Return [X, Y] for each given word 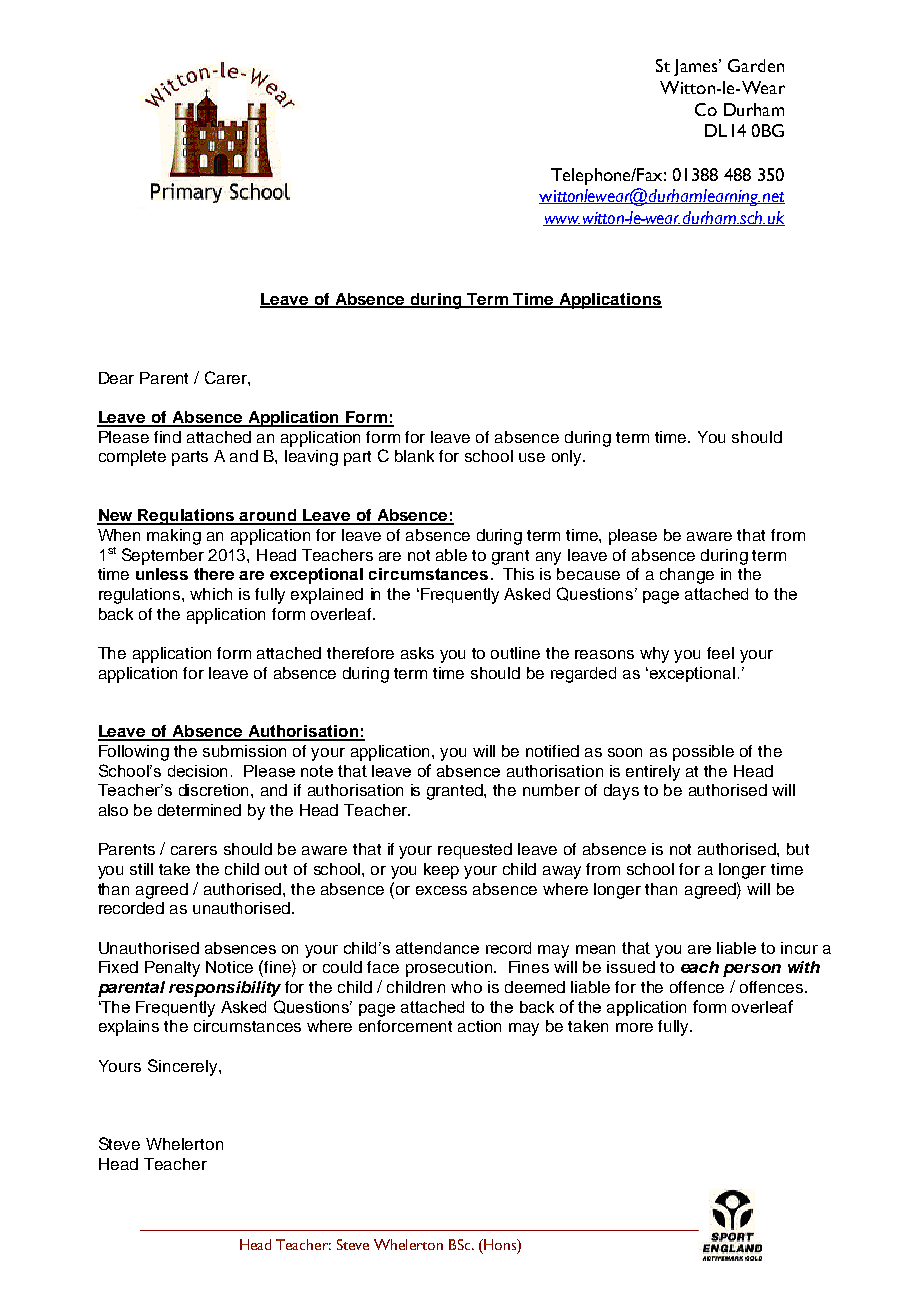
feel [720, 653]
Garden [756, 65]
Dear [116, 378]
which [211, 594]
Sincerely [184, 1067]
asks [417, 653]
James [697, 67]
